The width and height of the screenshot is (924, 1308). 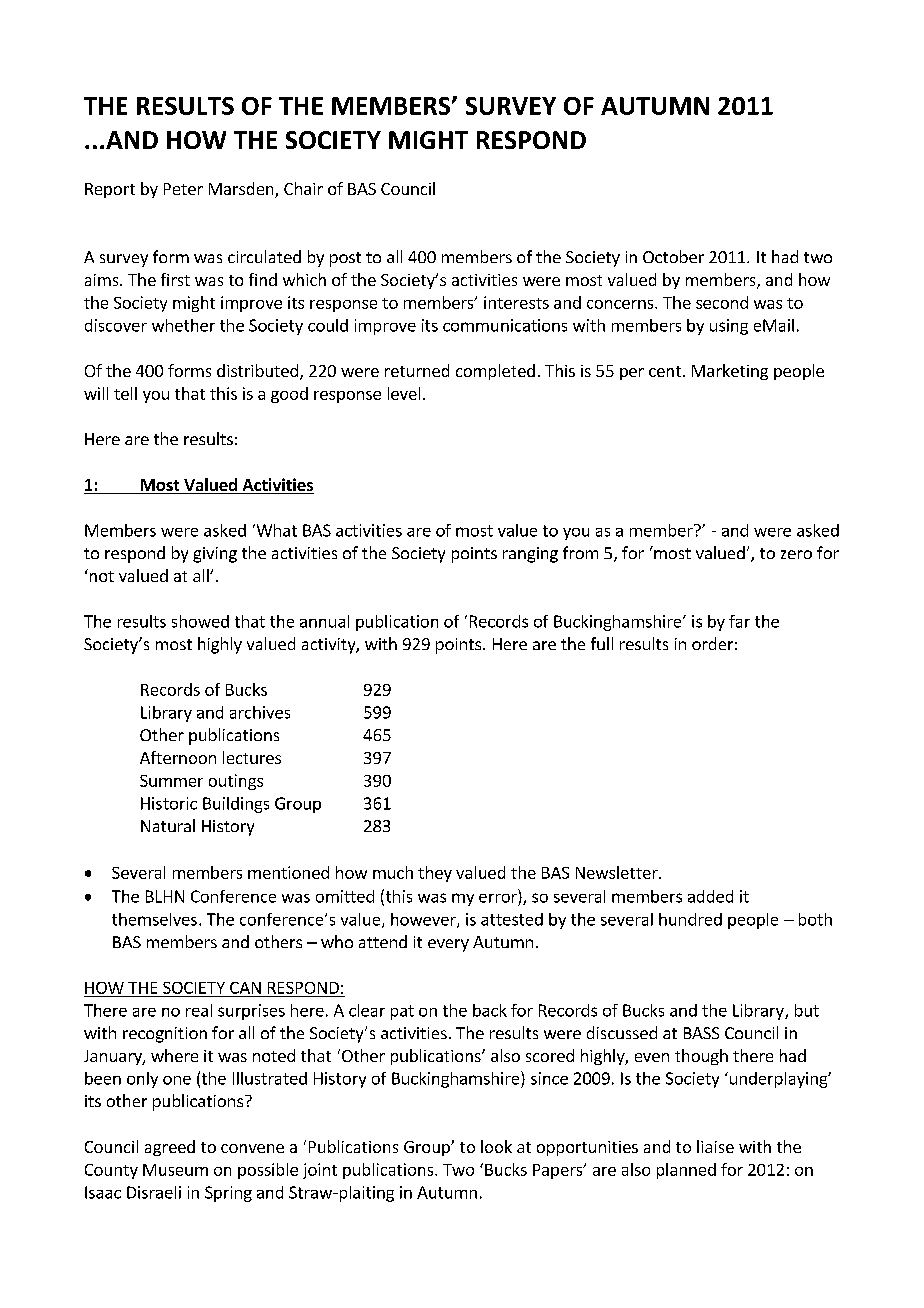 What do you see at coordinates (175, 1170) in the screenshot?
I see `Museum` at bounding box center [175, 1170].
